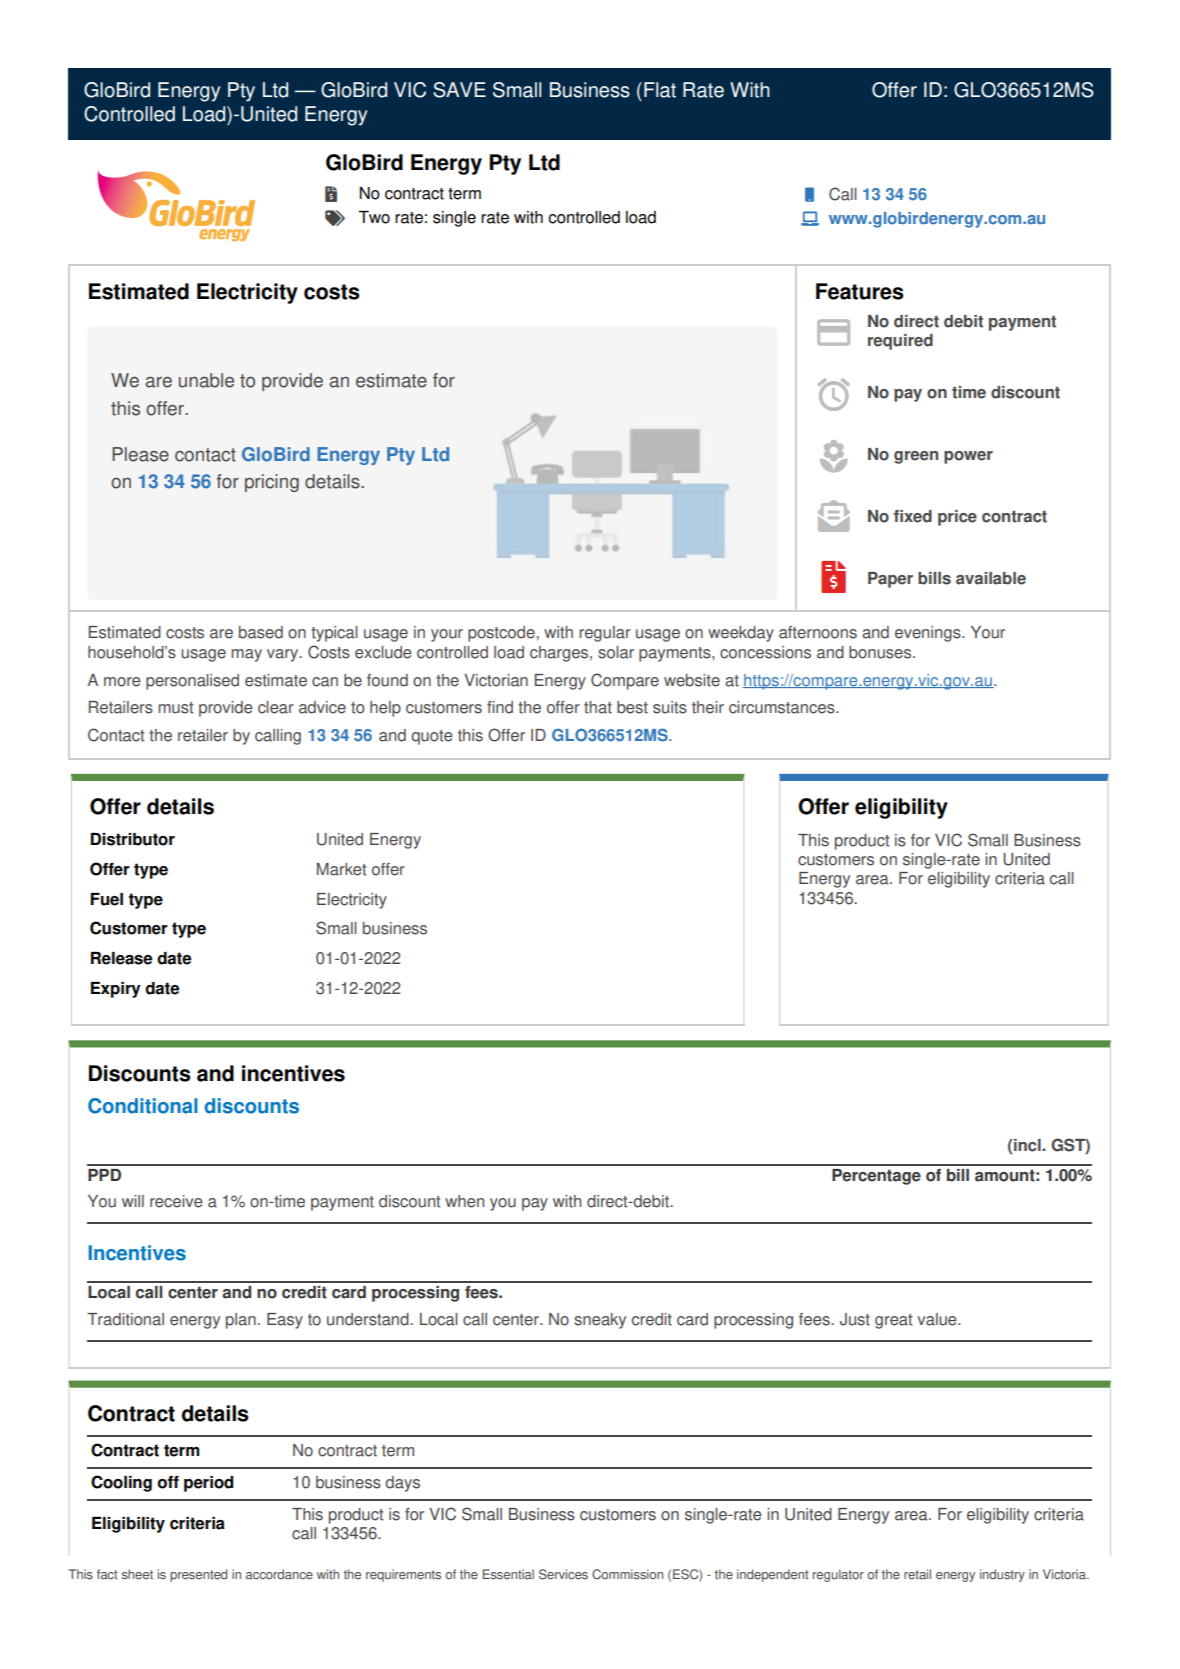 The width and height of the screenshot is (1180, 1669). What do you see at coordinates (133, 839) in the screenshot?
I see `Distributor` at bounding box center [133, 839].
